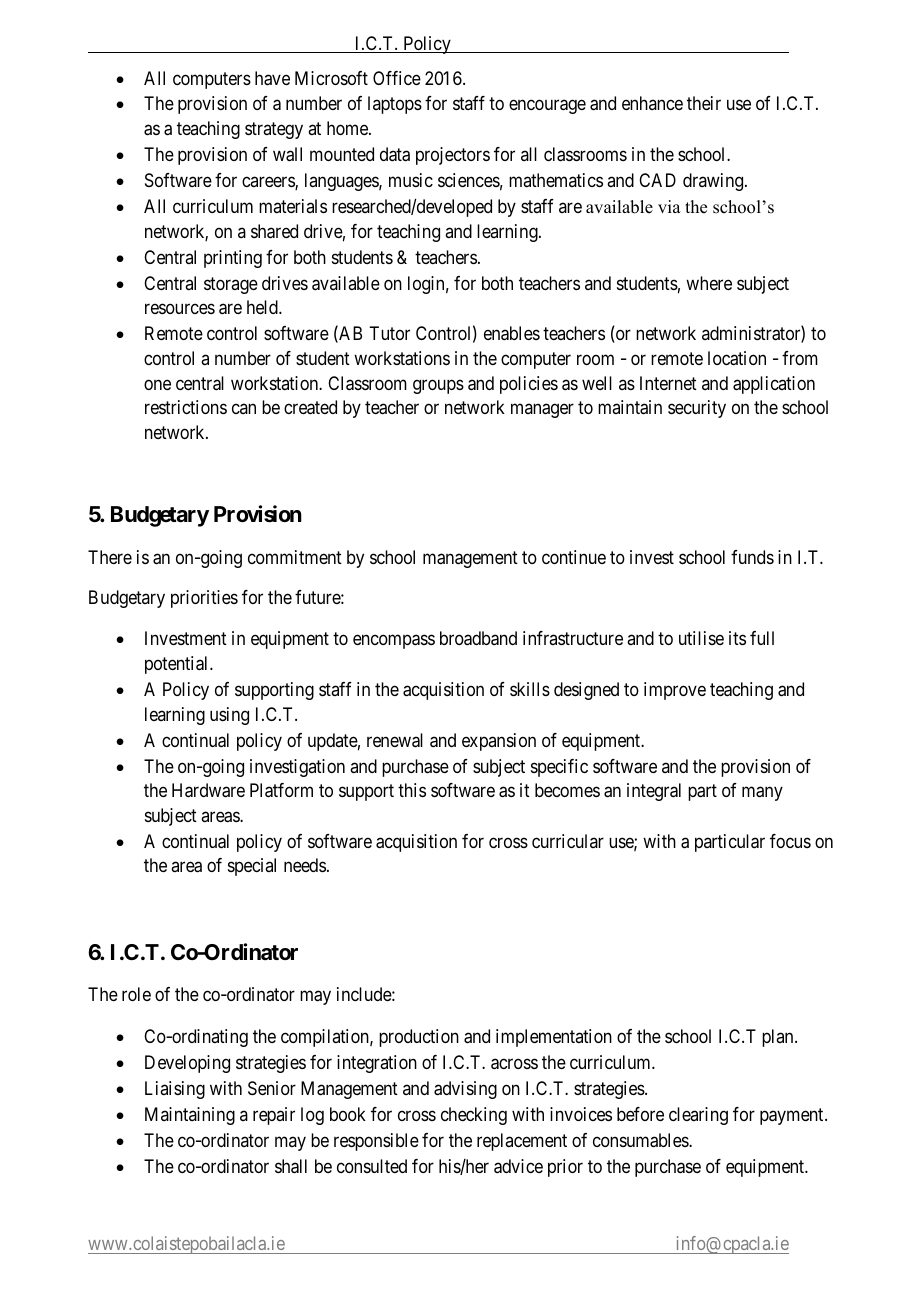 The height and width of the page is (1308, 924). What do you see at coordinates (252, 867) in the page?
I see `special` at bounding box center [252, 867].
